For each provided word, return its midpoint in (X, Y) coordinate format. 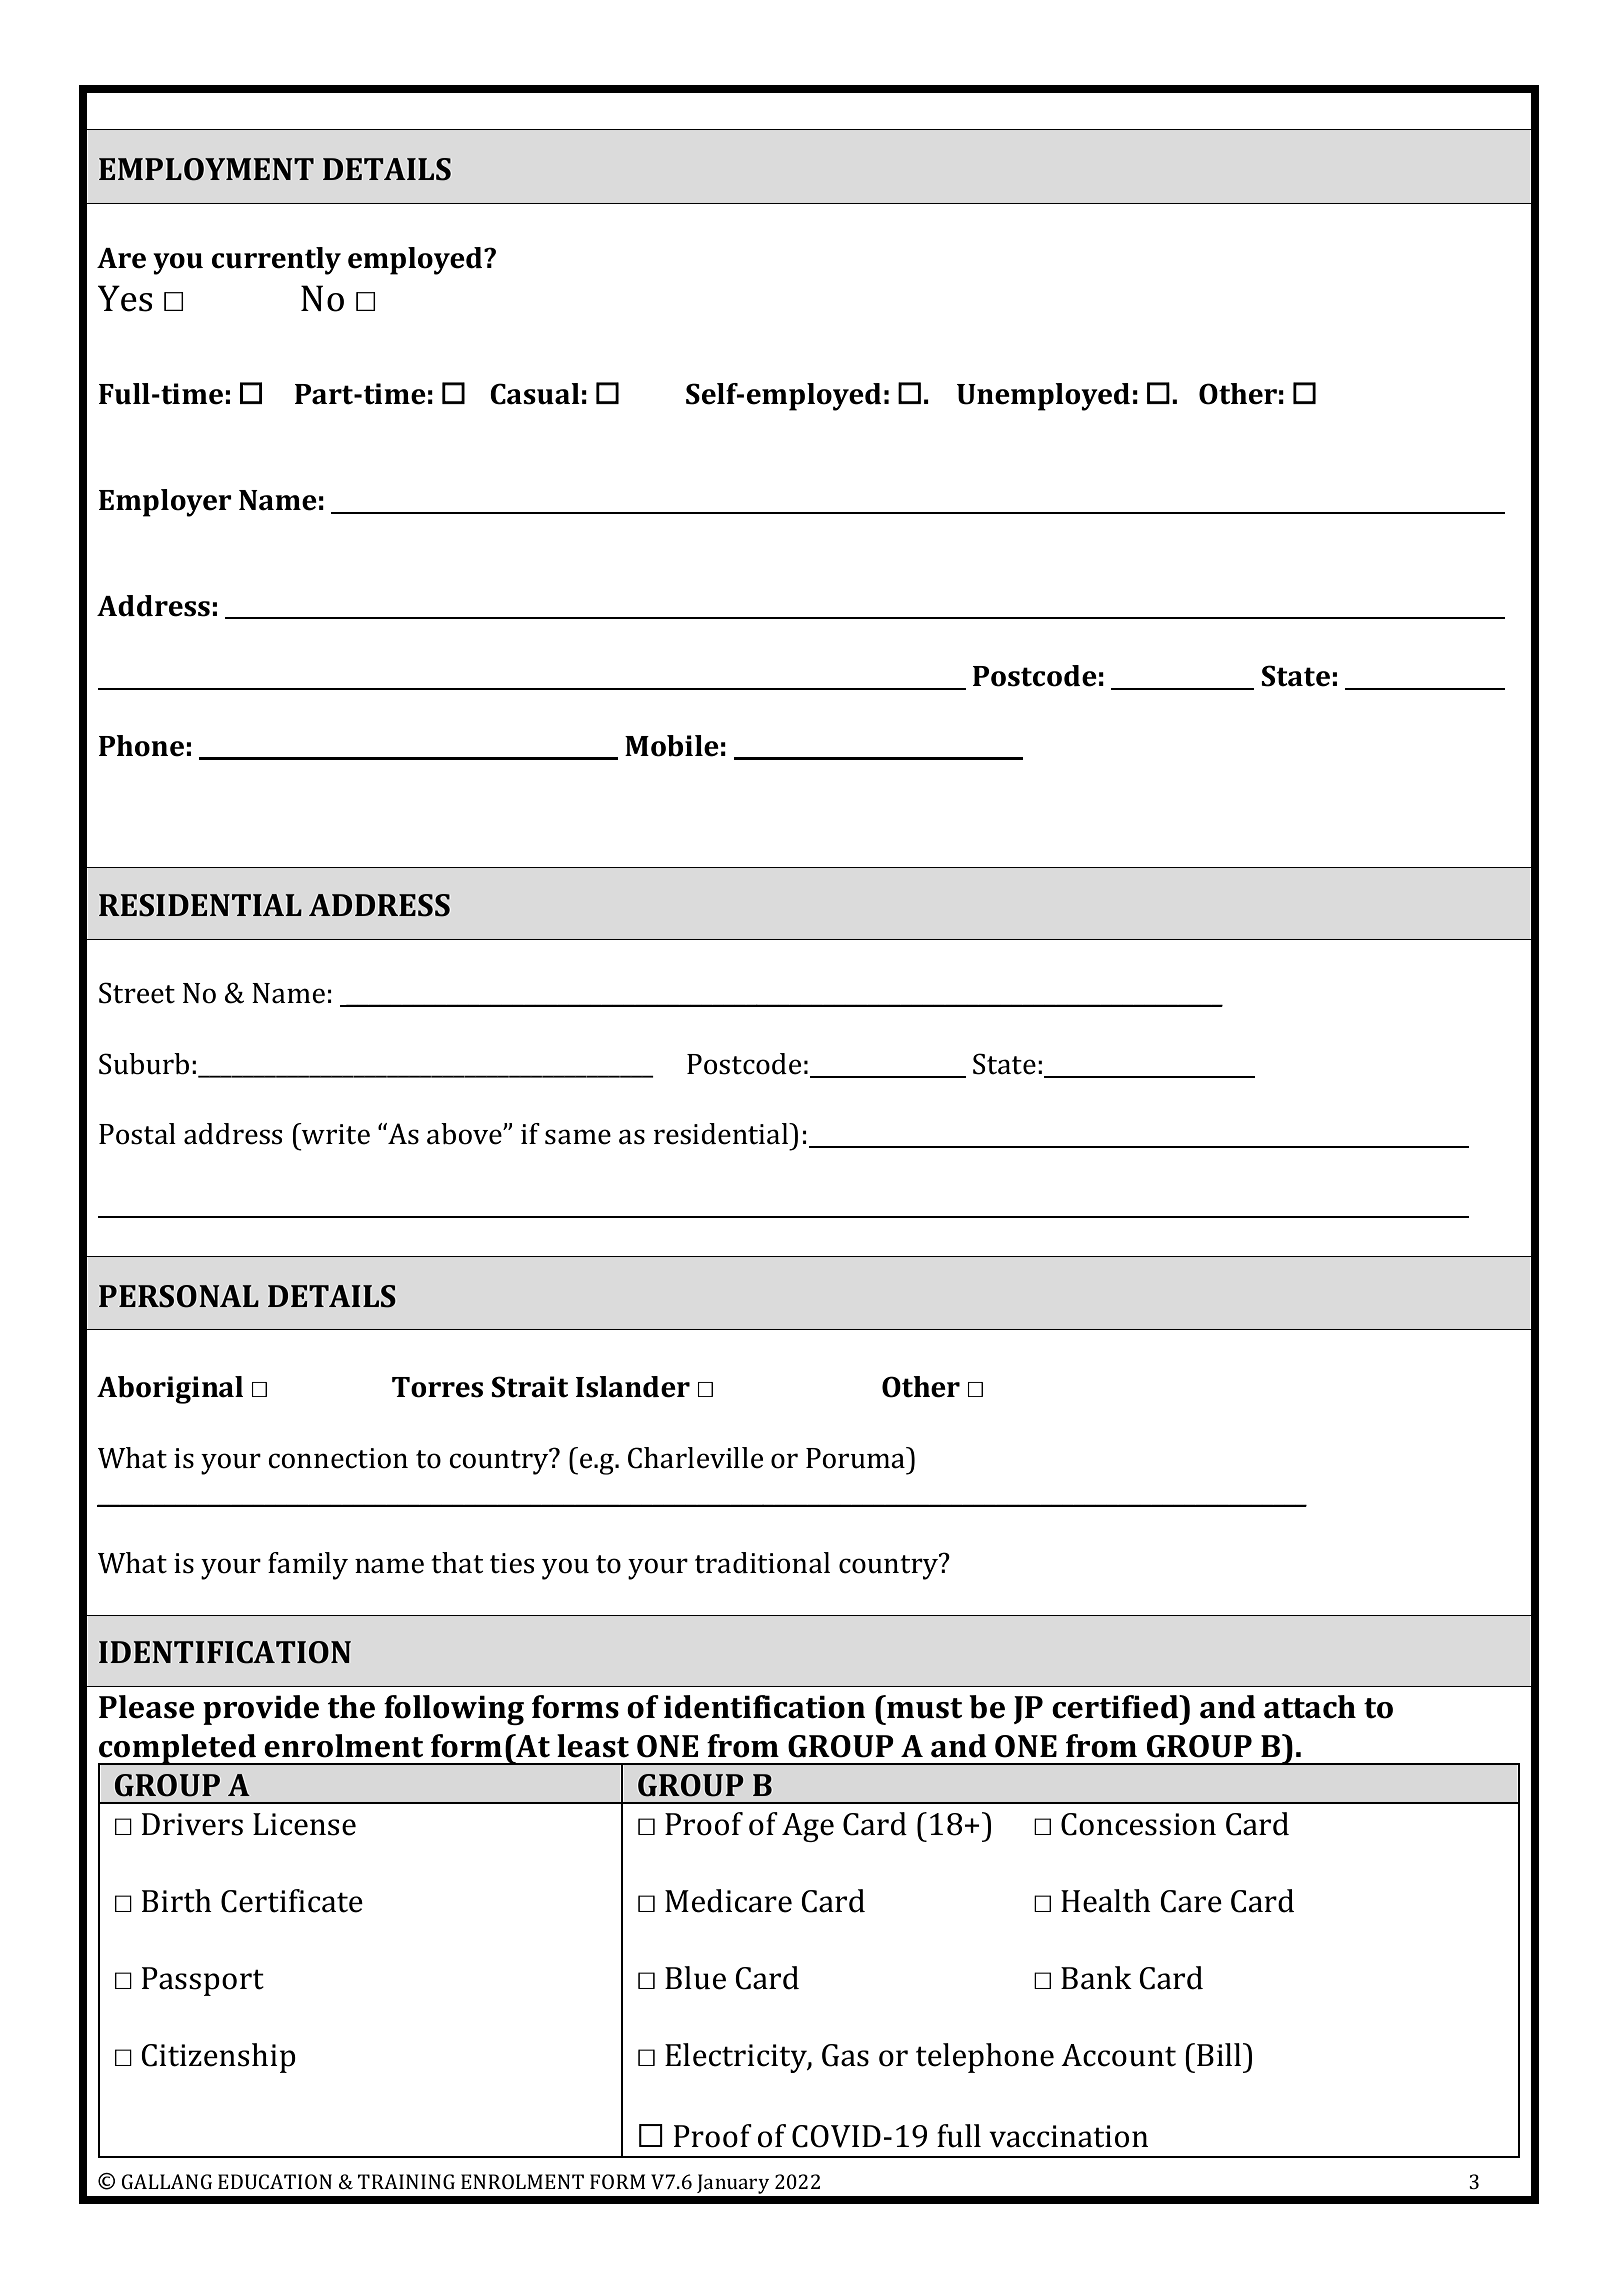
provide (261, 1710)
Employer (165, 503)
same (578, 1137)
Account (1118, 2055)
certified (1116, 1707)
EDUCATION (275, 2181)
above (465, 1134)
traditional (762, 1563)
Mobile (672, 746)
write (334, 1134)
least (593, 1746)
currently (276, 261)
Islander (633, 1387)
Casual (535, 394)
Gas (845, 2055)
